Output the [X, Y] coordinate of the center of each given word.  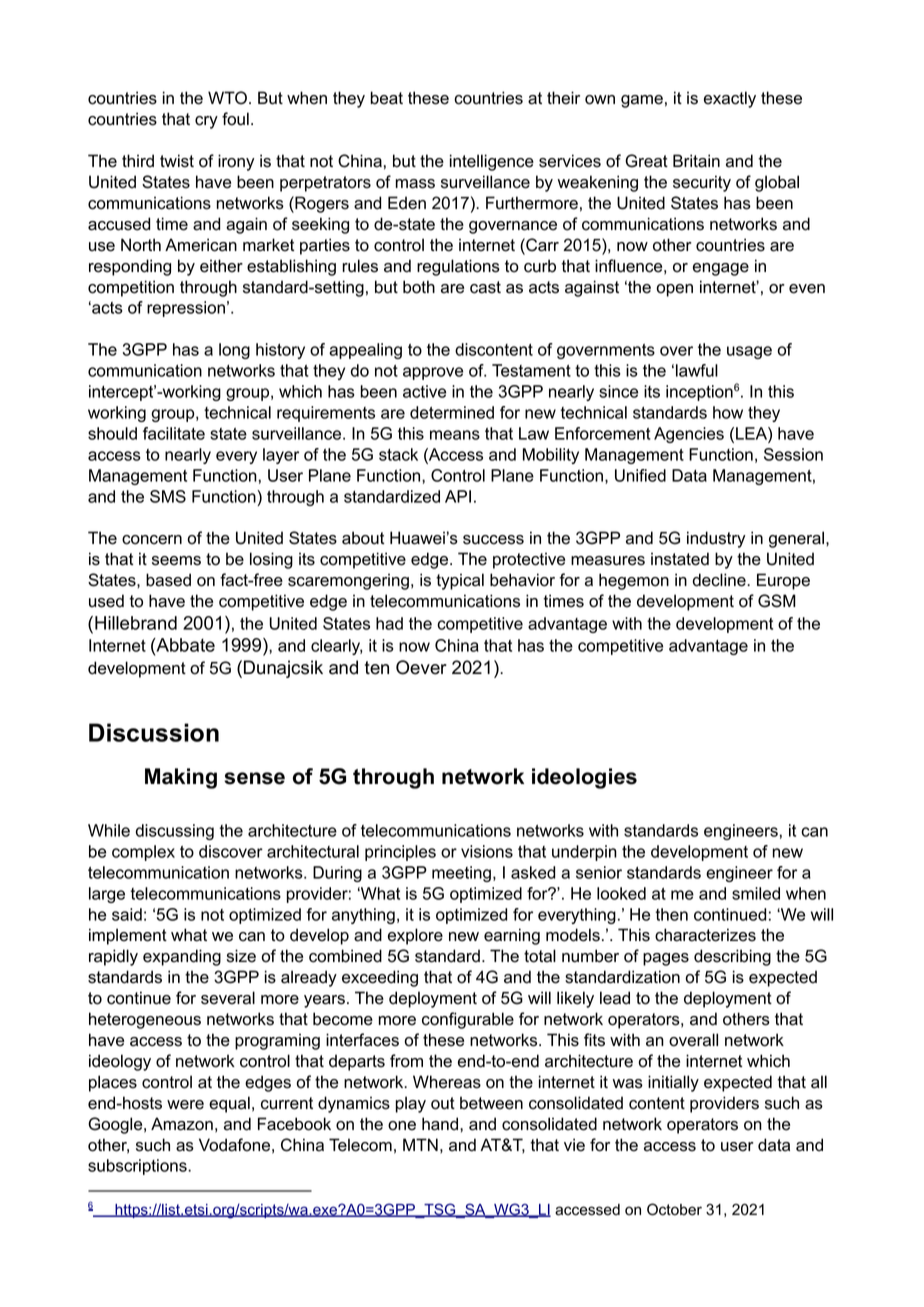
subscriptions [138, 1167]
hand [441, 1124]
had [389, 623]
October [674, 1209]
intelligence [492, 162]
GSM [777, 601]
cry [206, 122]
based [168, 580]
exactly [730, 99]
